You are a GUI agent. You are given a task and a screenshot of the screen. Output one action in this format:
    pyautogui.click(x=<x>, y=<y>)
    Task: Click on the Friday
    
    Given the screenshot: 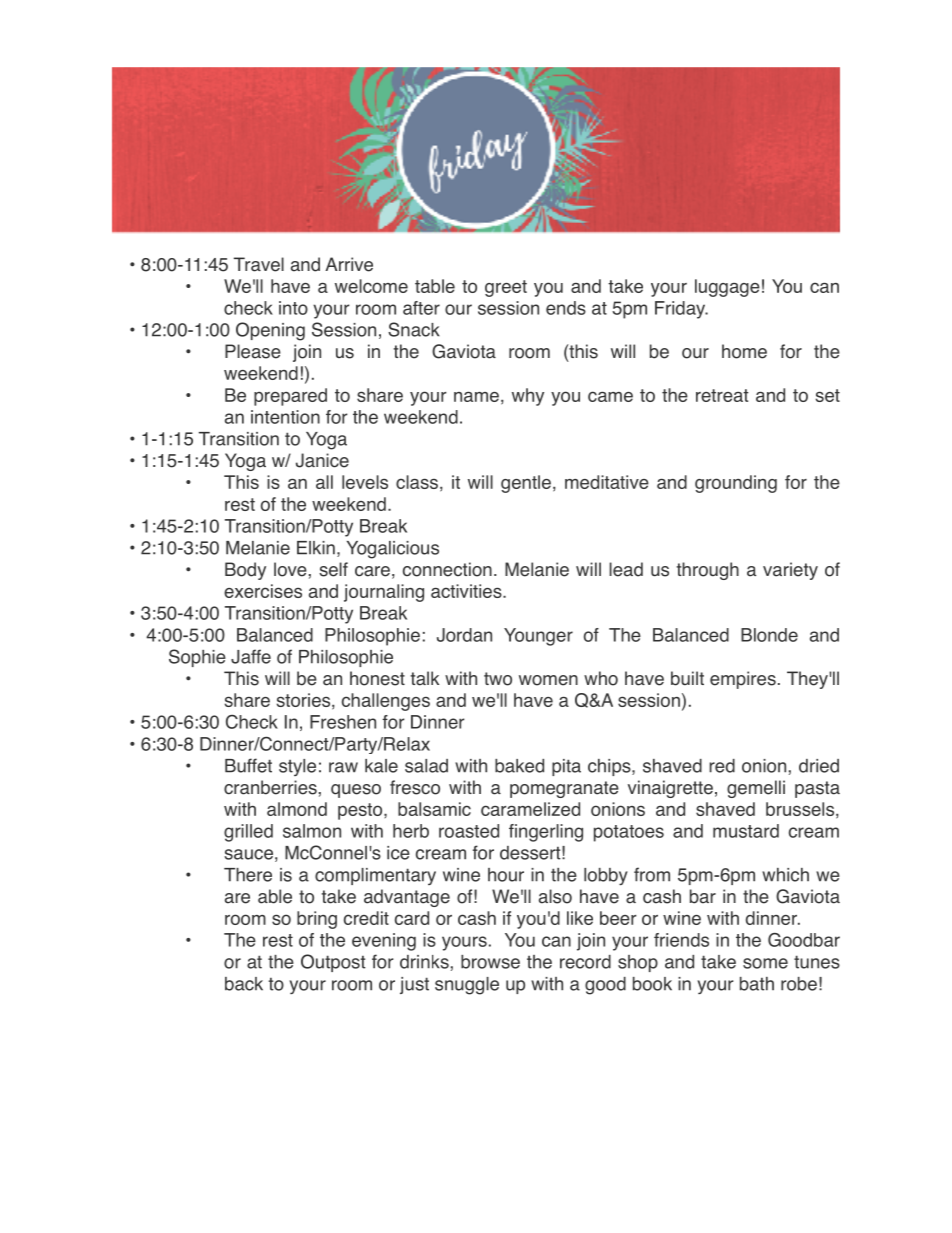 What is the action you would take?
    pyautogui.click(x=681, y=310)
